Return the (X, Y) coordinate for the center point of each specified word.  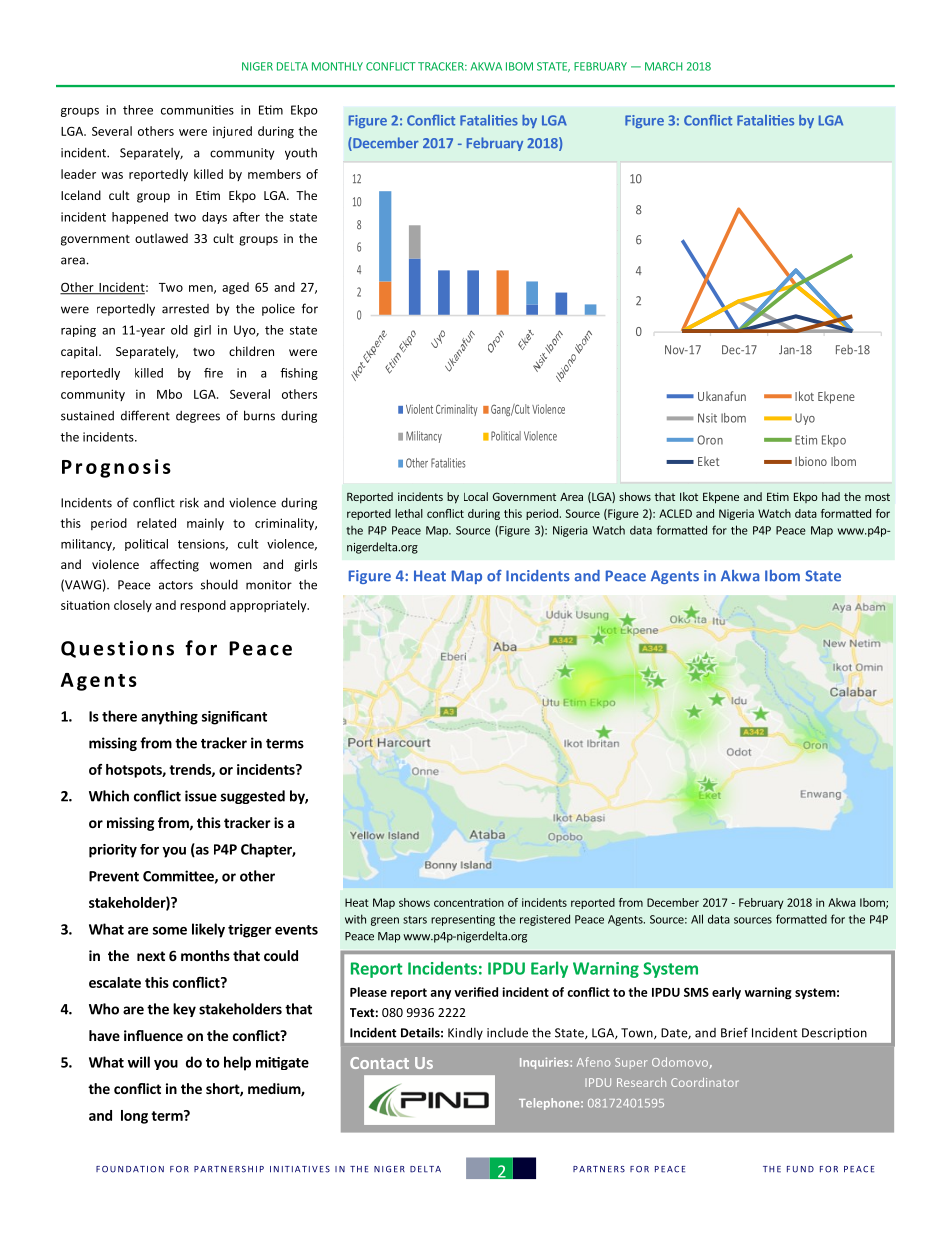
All (697, 919)
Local (476, 496)
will (139, 1062)
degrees (198, 417)
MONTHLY (337, 66)
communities (197, 110)
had (831, 496)
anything (169, 718)
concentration (469, 902)
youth (301, 154)
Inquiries (545, 1063)
